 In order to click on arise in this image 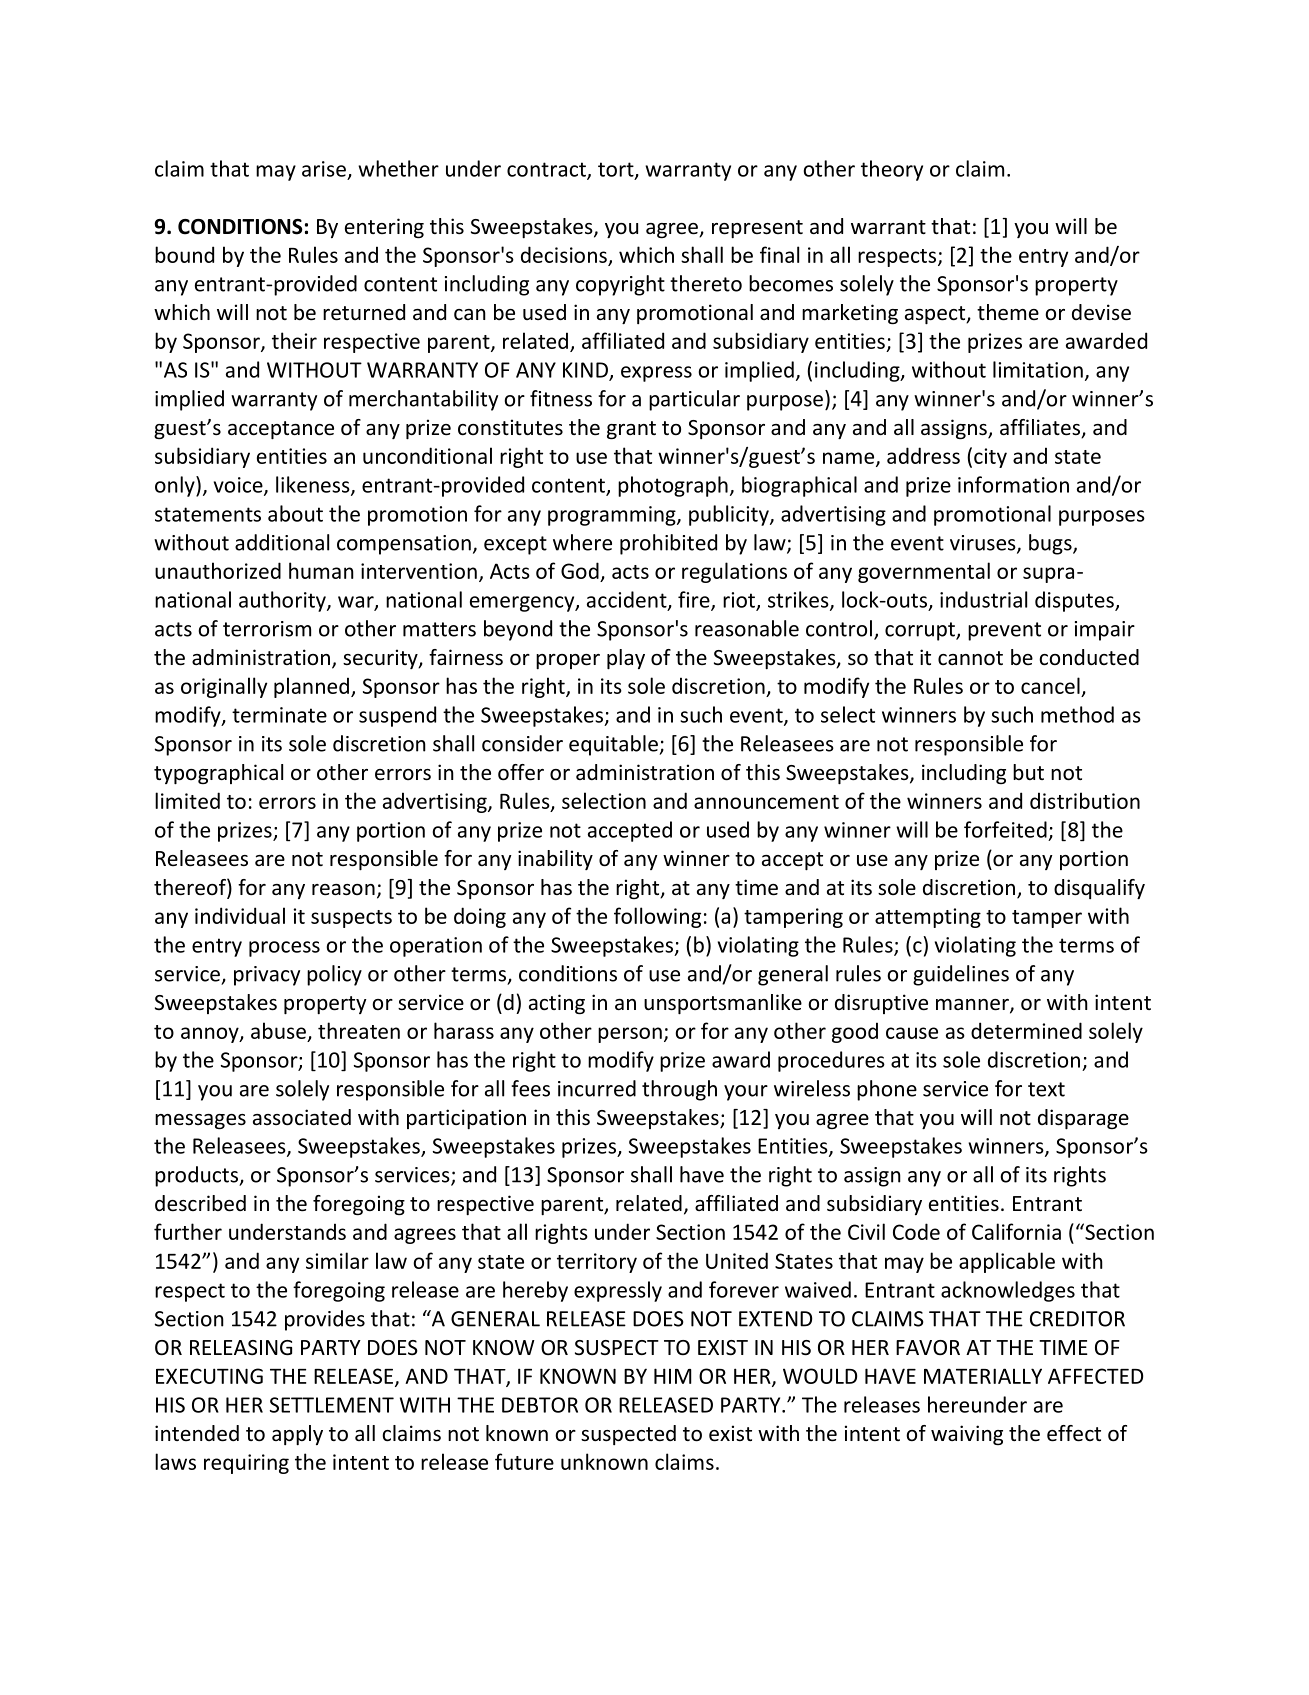, I will do `click(324, 169)`.
